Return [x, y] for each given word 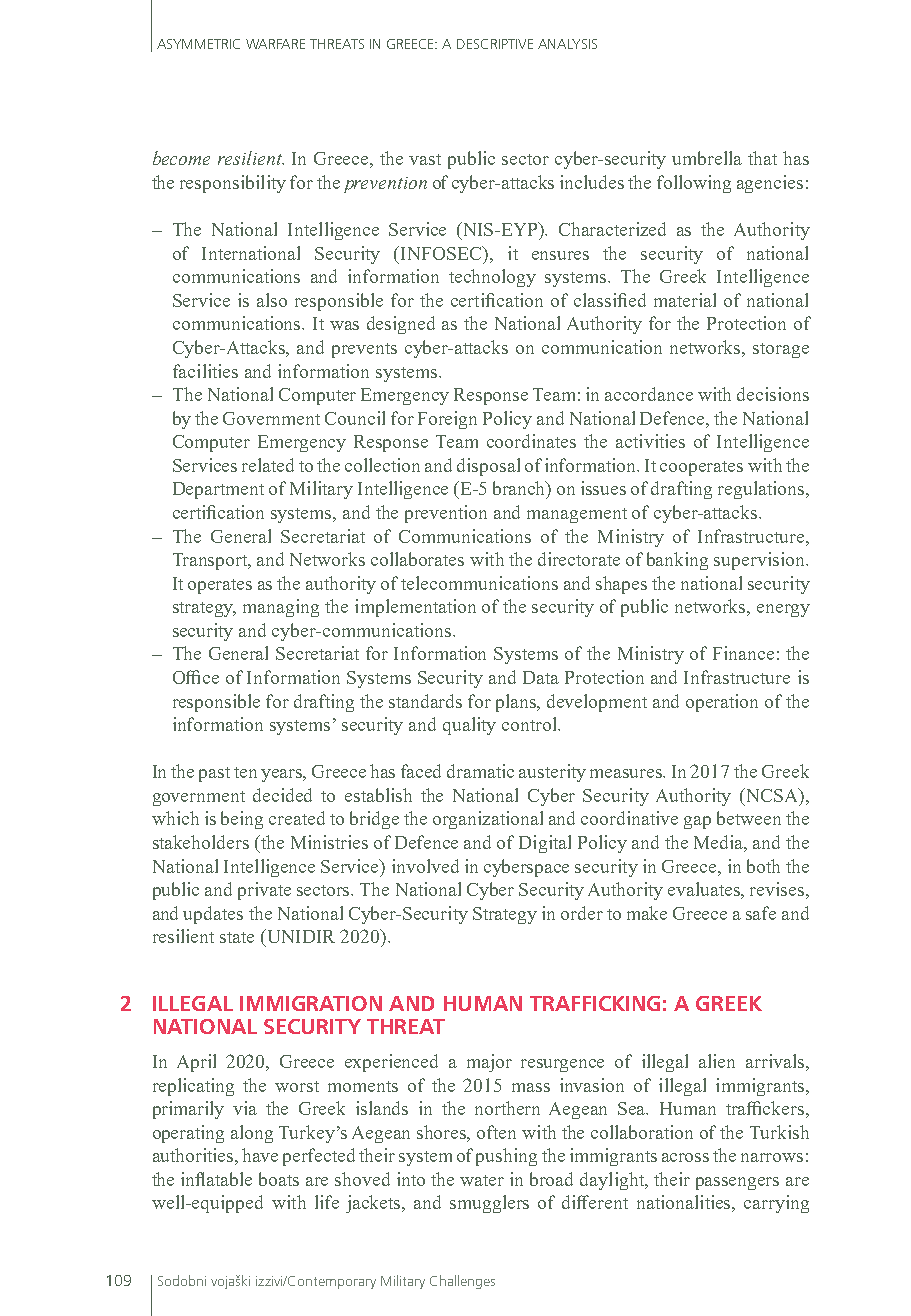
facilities [205, 371]
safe [761, 913]
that [762, 158]
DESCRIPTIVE [495, 44]
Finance [743, 653]
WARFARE [275, 44]
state [237, 937]
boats [279, 1179]
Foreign [447, 420]
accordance [649, 394]
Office [196, 677]
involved [425, 866]
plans [517, 703]
